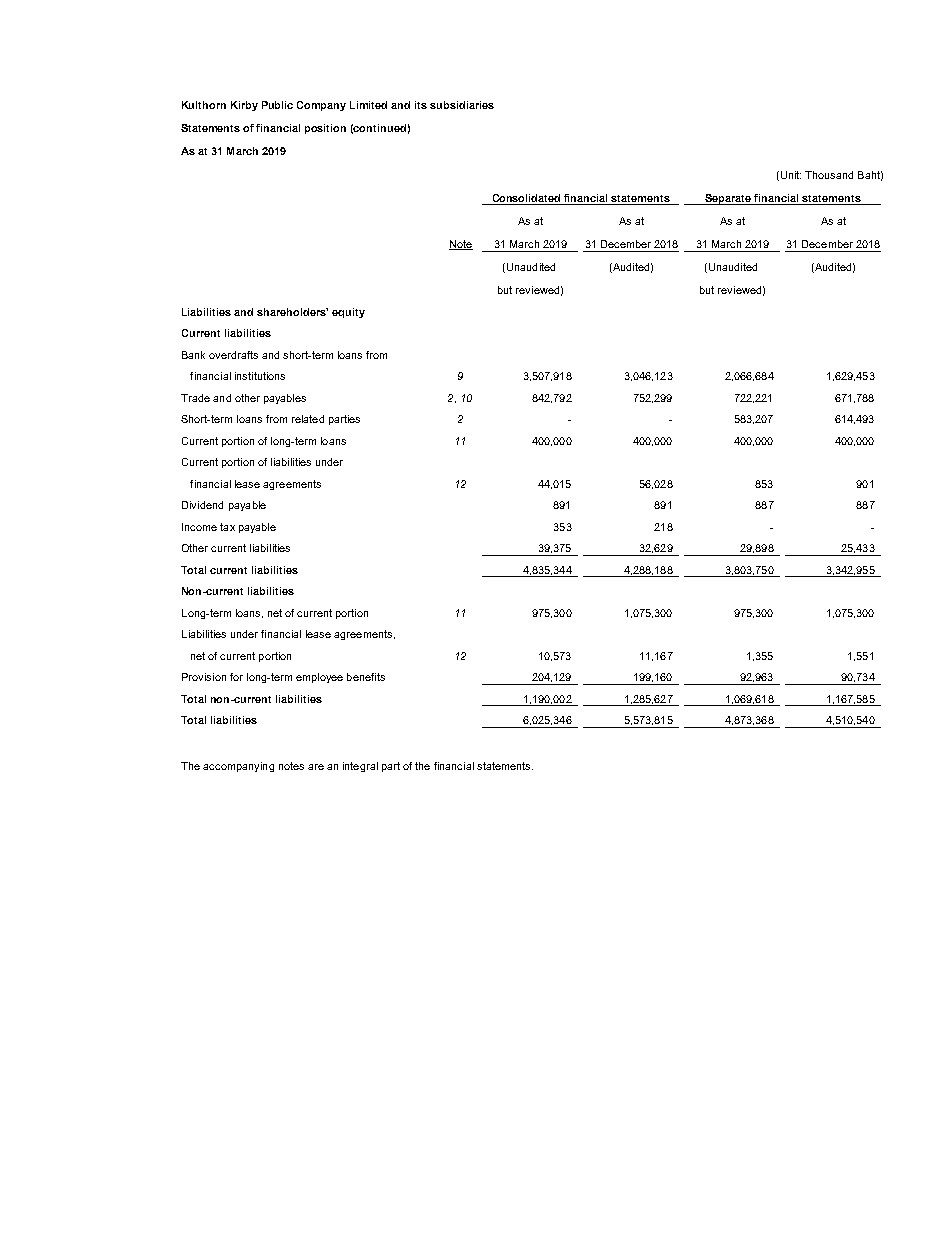  I want to click on shareholders, so click(292, 312).
